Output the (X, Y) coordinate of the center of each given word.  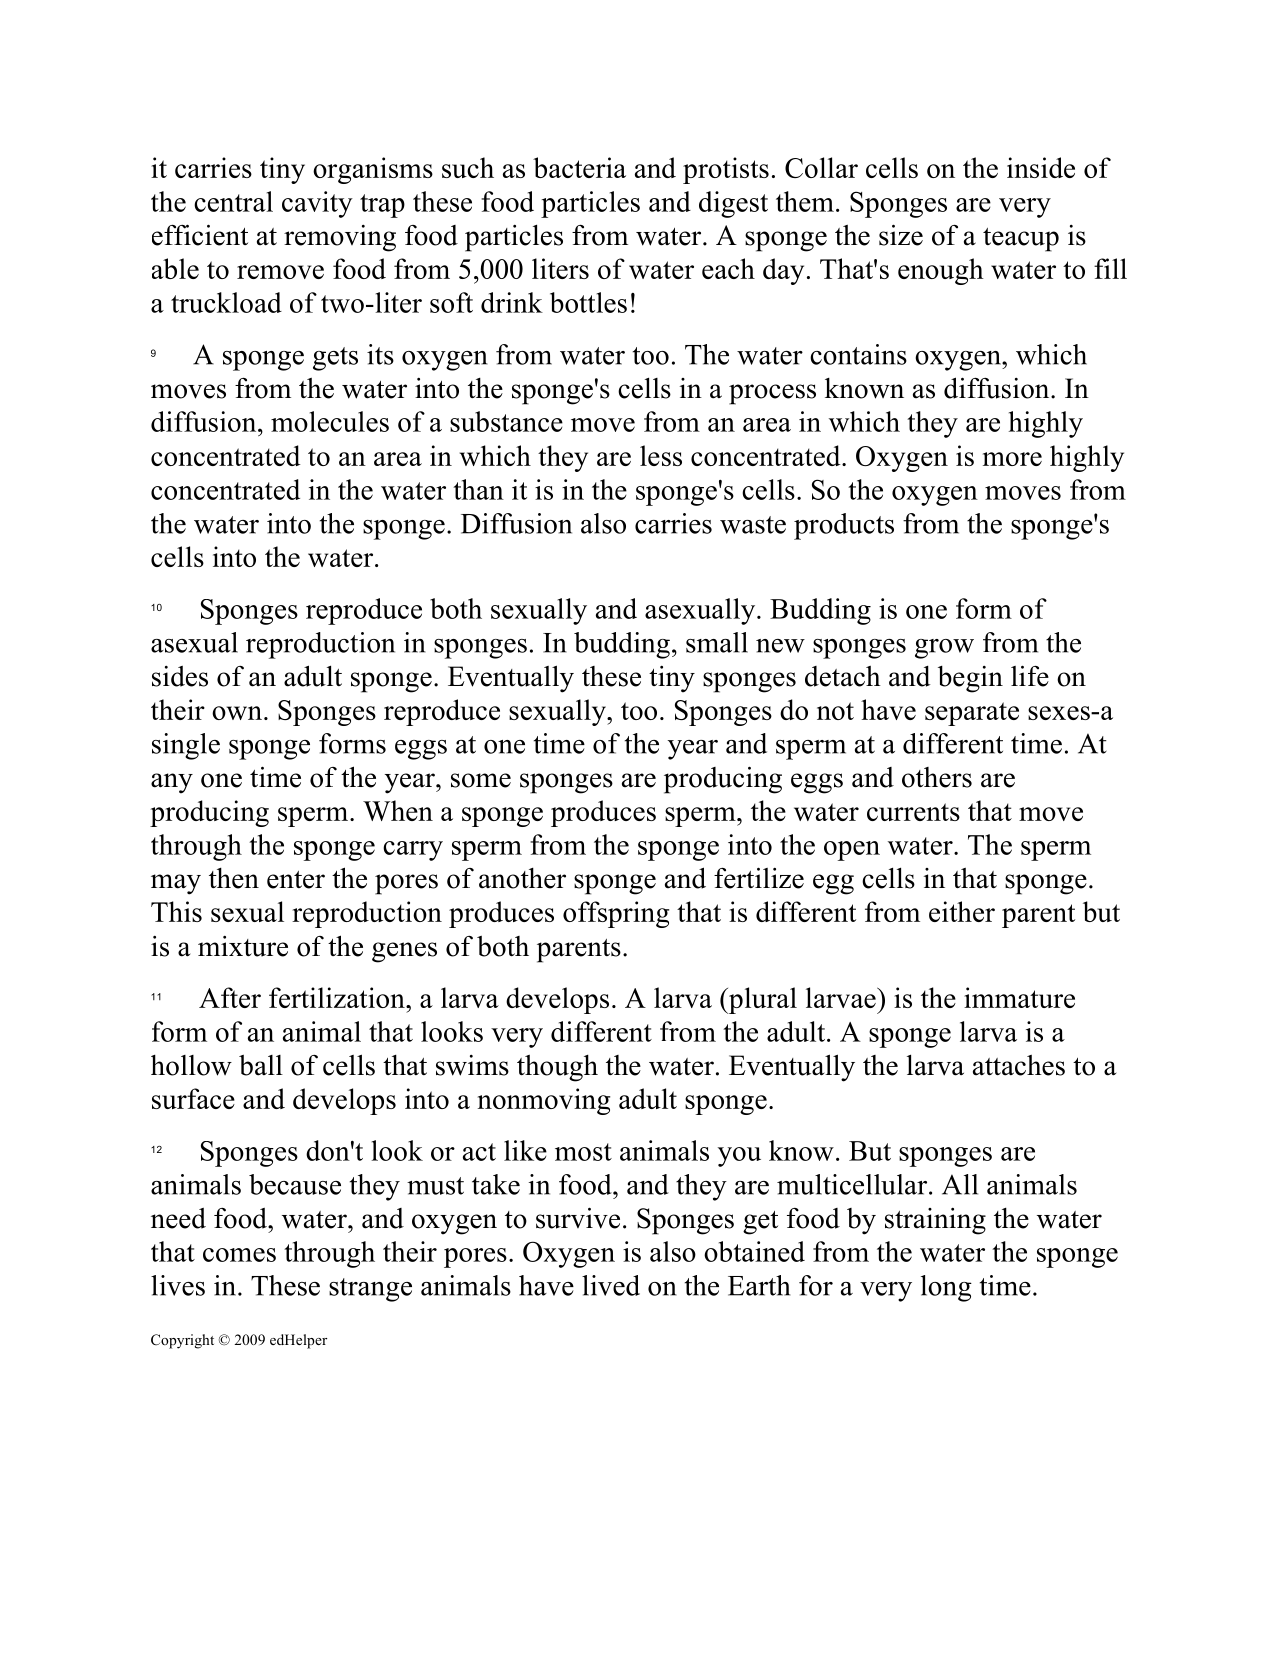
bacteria (579, 167)
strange (370, 1290)
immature (1019, 997)
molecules (330, 421)
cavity (317, 204)
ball (261, 1065)
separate (972, 714)
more (1012, 459)
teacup (1021, 240)
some (481, 780)
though (557, 1068)
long (946, 1288)
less (661, 455)
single (186, 746)
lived (611, 1285)
